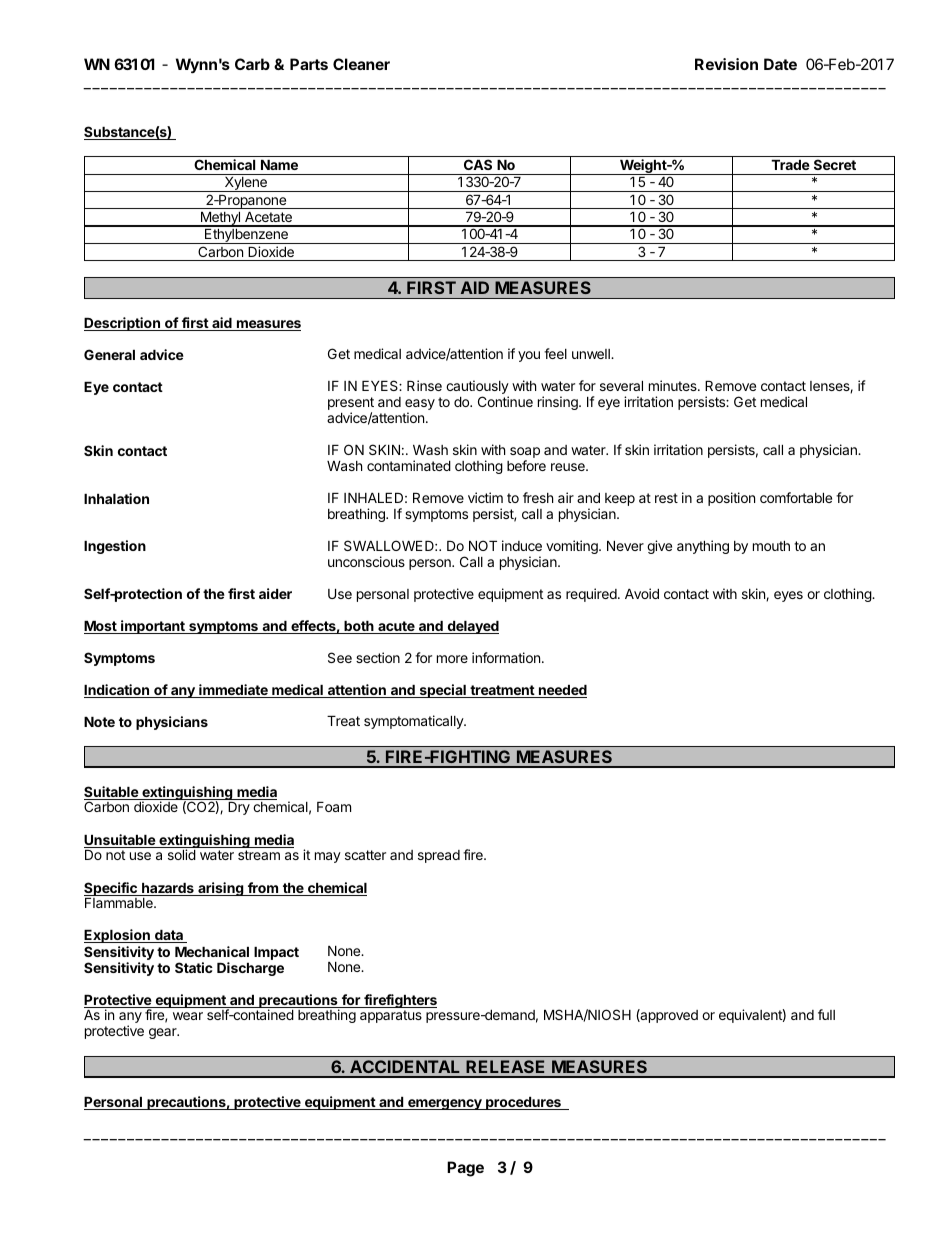 This screenshot has height=1233, width=952. What do you see at coordinates (439, 856) in the screenshot?
I see `spread` at bounding box center [439, 856].
